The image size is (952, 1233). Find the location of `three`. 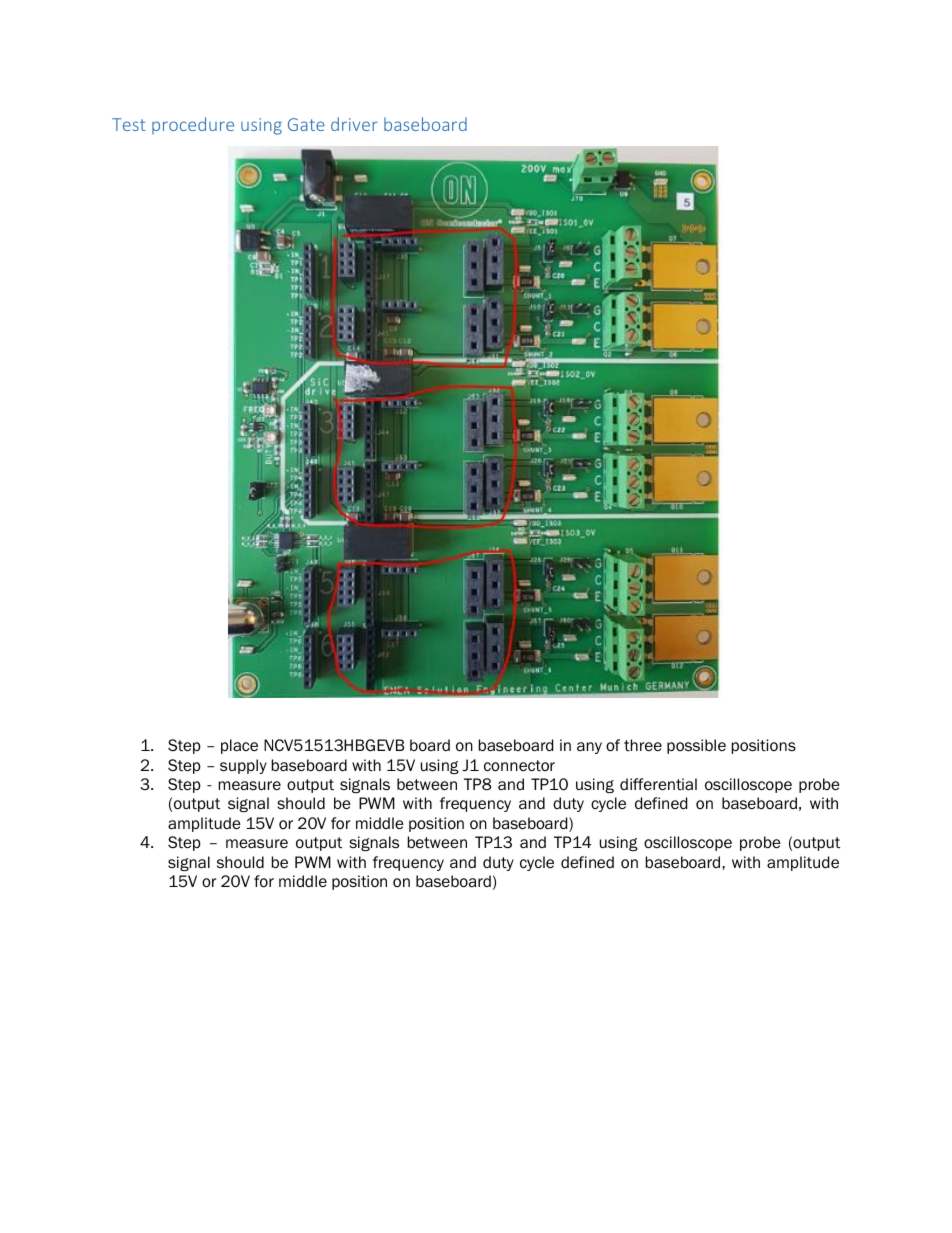

three is located at coordinates (643, 745).
